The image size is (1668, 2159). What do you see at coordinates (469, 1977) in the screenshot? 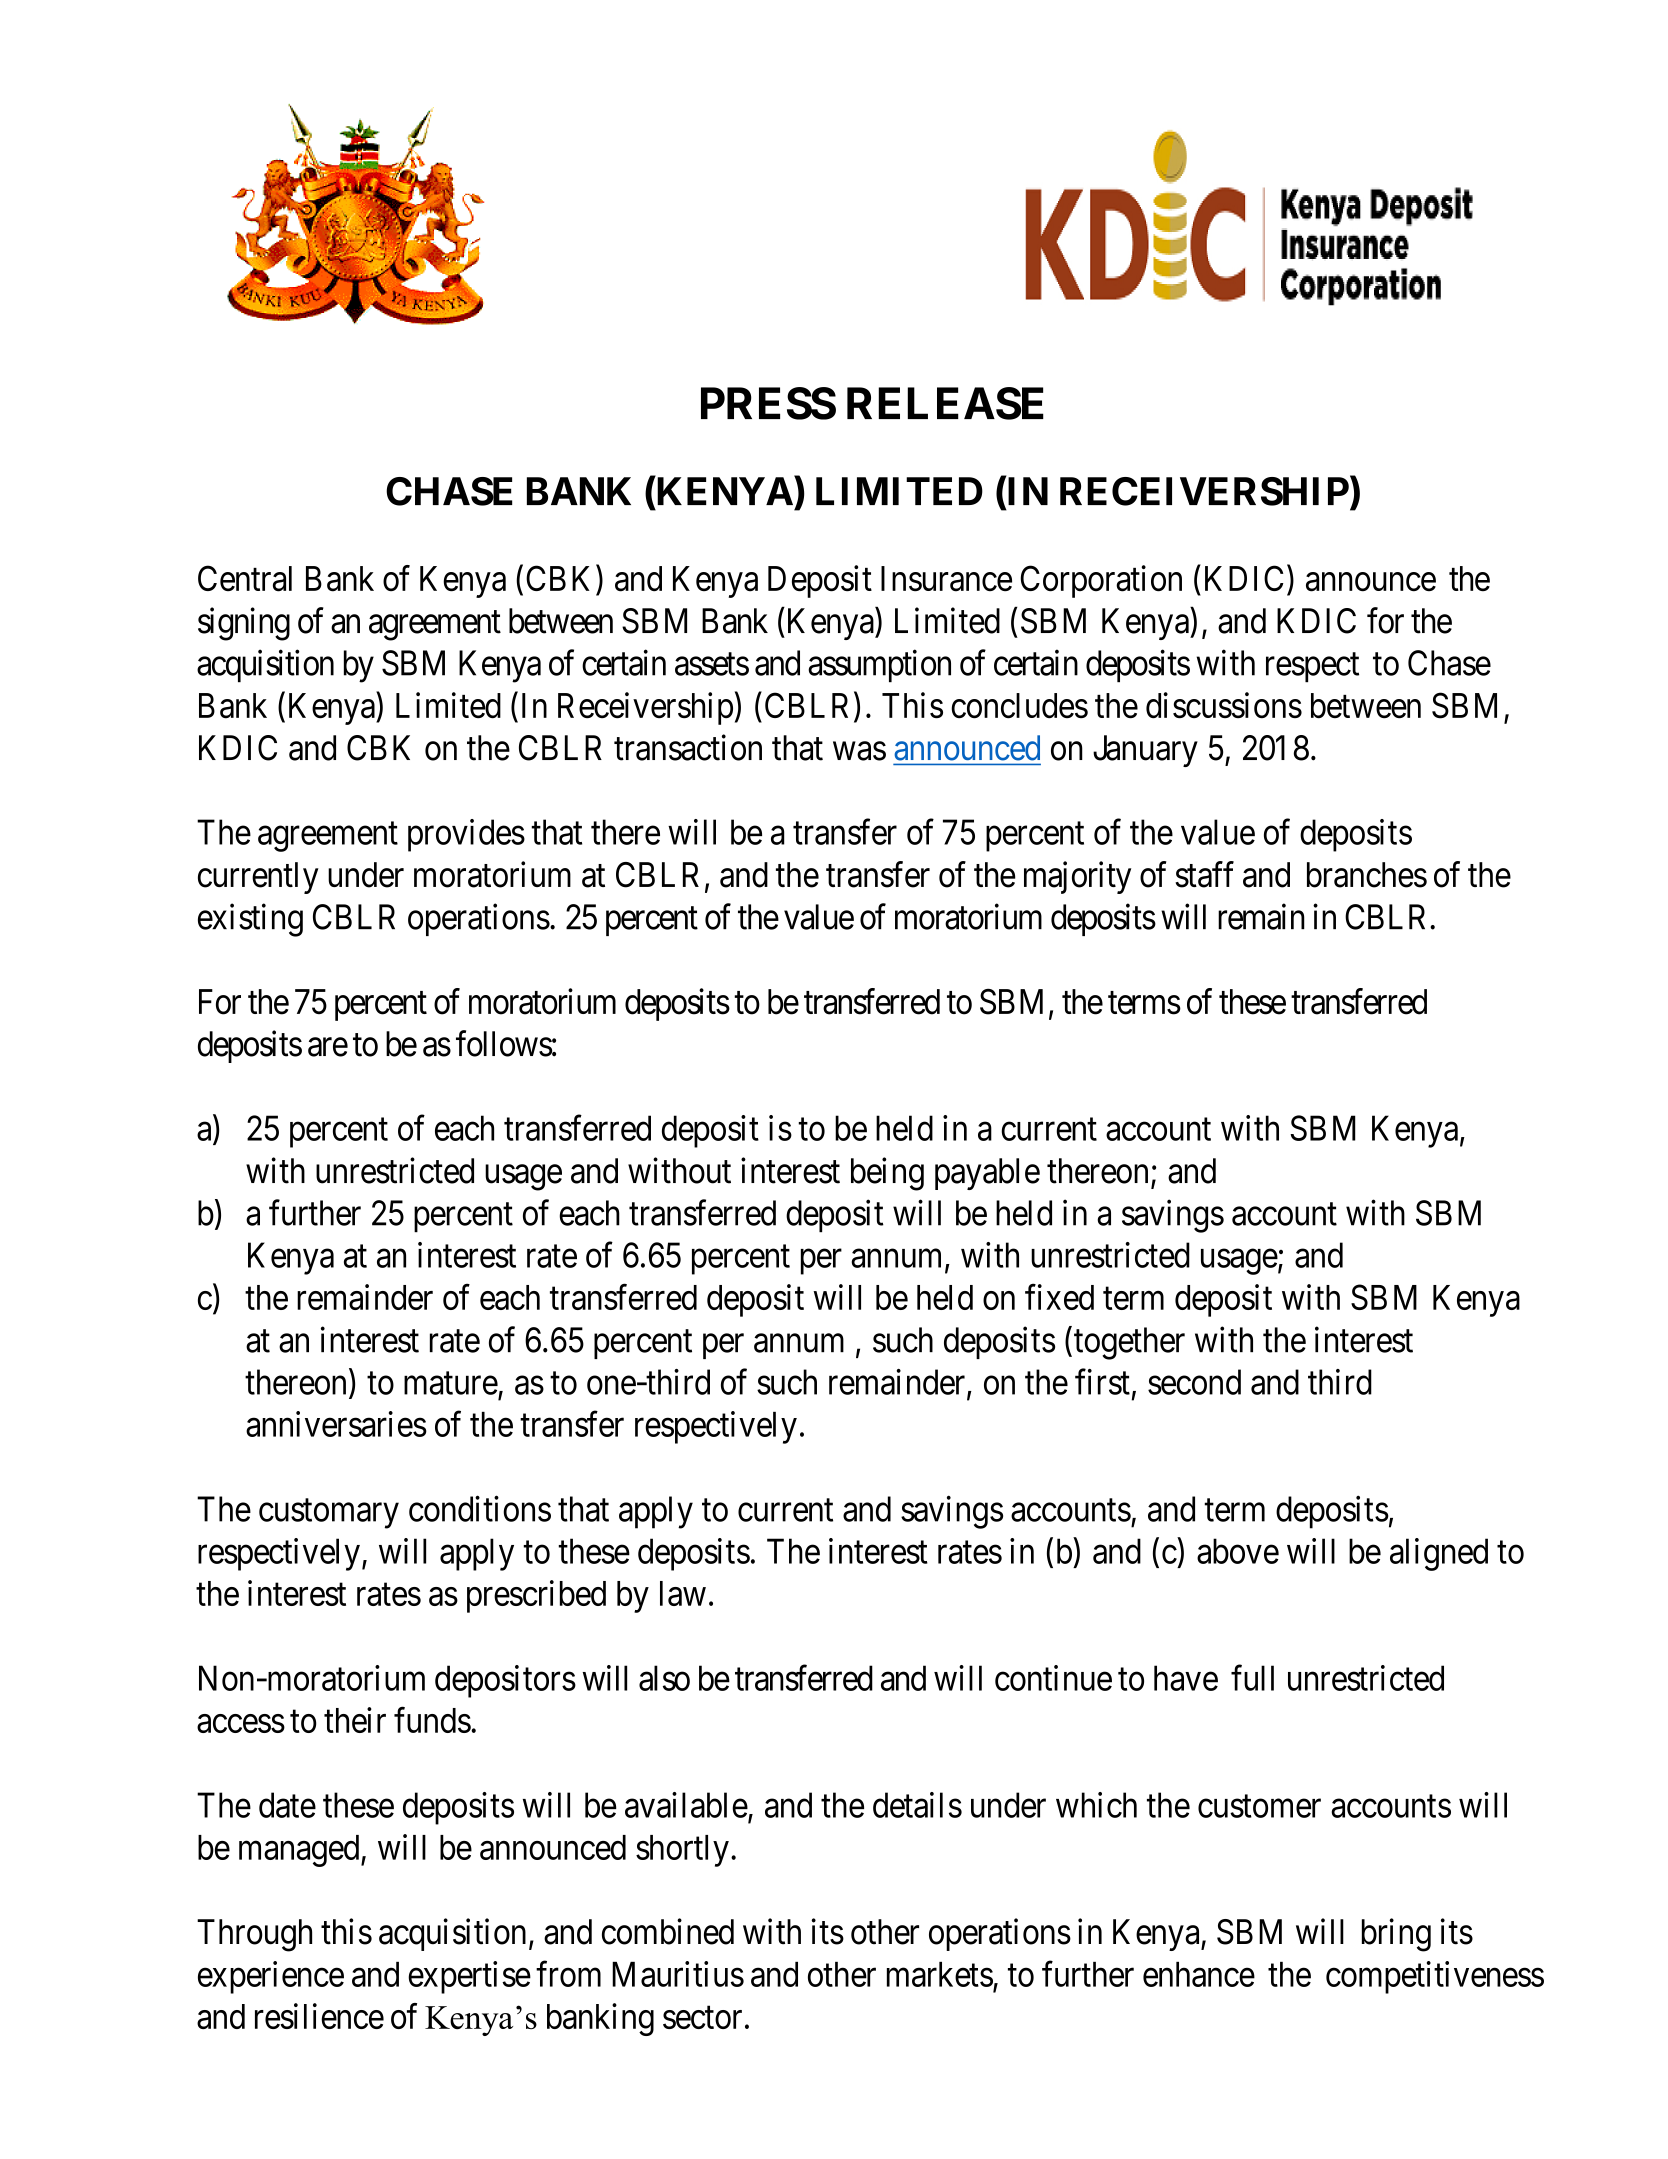
I see `expertise` at bounding box center [469, 1977].
